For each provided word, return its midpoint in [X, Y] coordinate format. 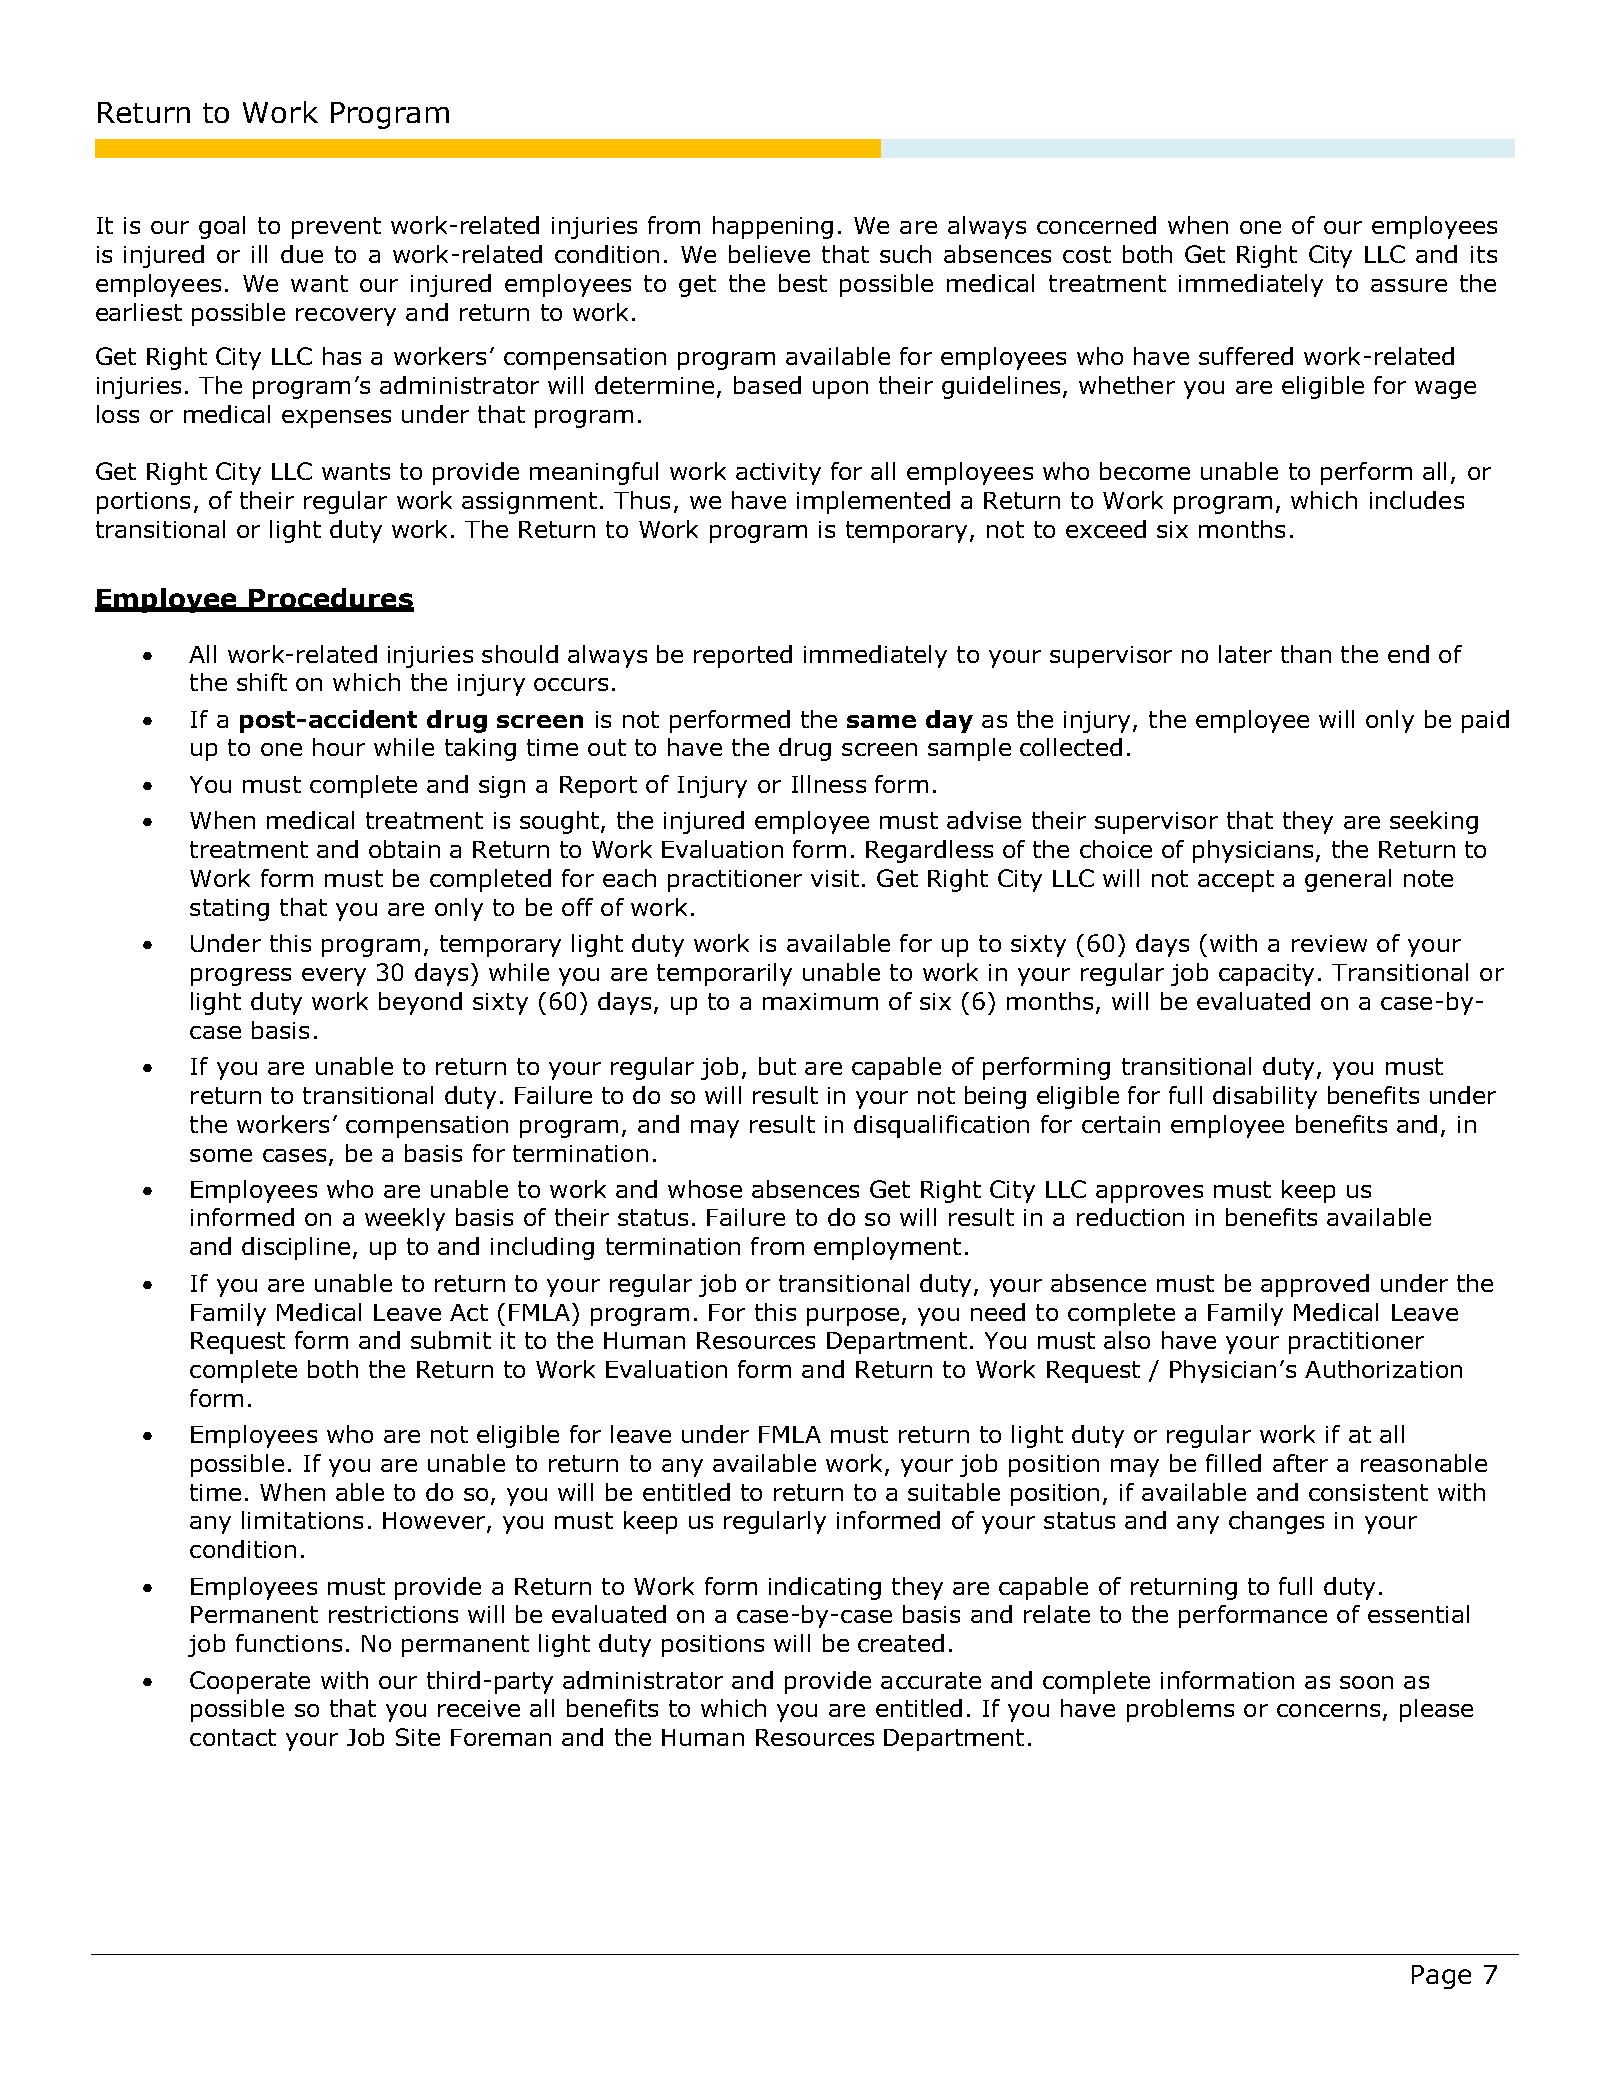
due [302, 254]
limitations [302, 1520]
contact [233, 1737]
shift [262, 682]
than [1306, 654]
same [881, 721]
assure [1409, 285]
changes [1276, 1522]
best [803, 283]
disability [1265, 1097]
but [777, 1066]
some [221, 1155]
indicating [825, 1588]
